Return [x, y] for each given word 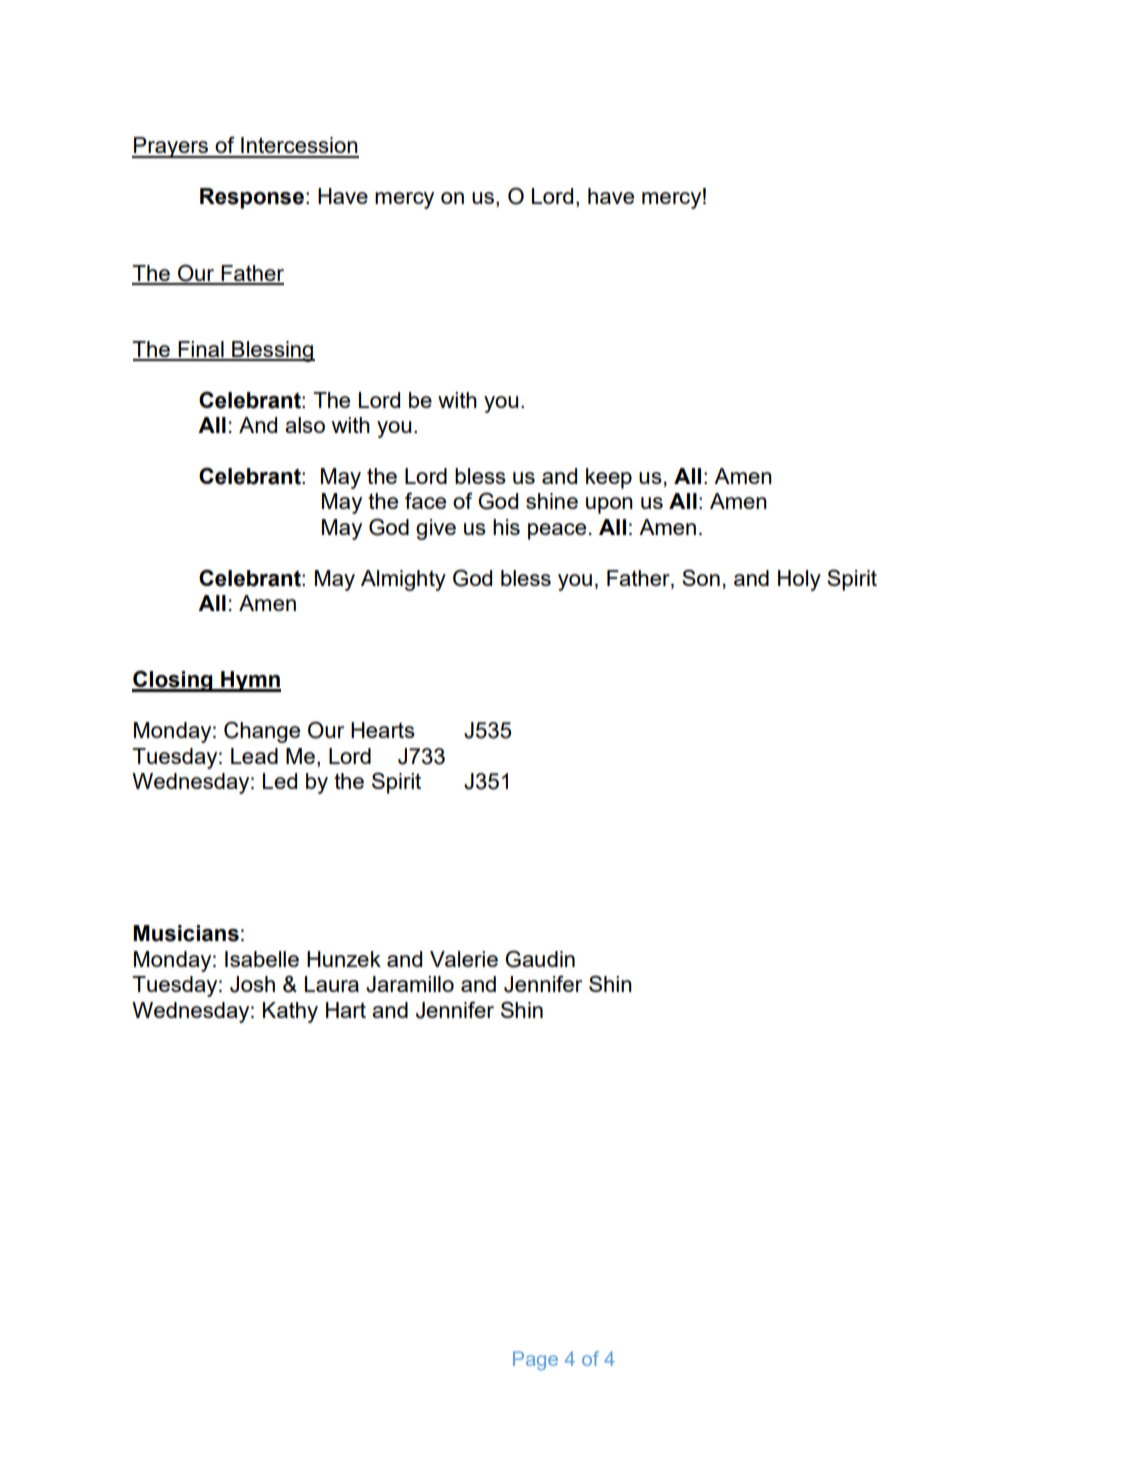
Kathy [290, 1012]
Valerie [464, 959]
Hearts [383, 730]
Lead [254, 756]
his [506, 527]
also [305, 425]
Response [252, 198]
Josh [252, 984]
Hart [346, 1010]
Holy [799, 580]
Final [201, 350]
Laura [332, 984]
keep [609, 478]
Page [535, 1361]
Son [701, 577]
